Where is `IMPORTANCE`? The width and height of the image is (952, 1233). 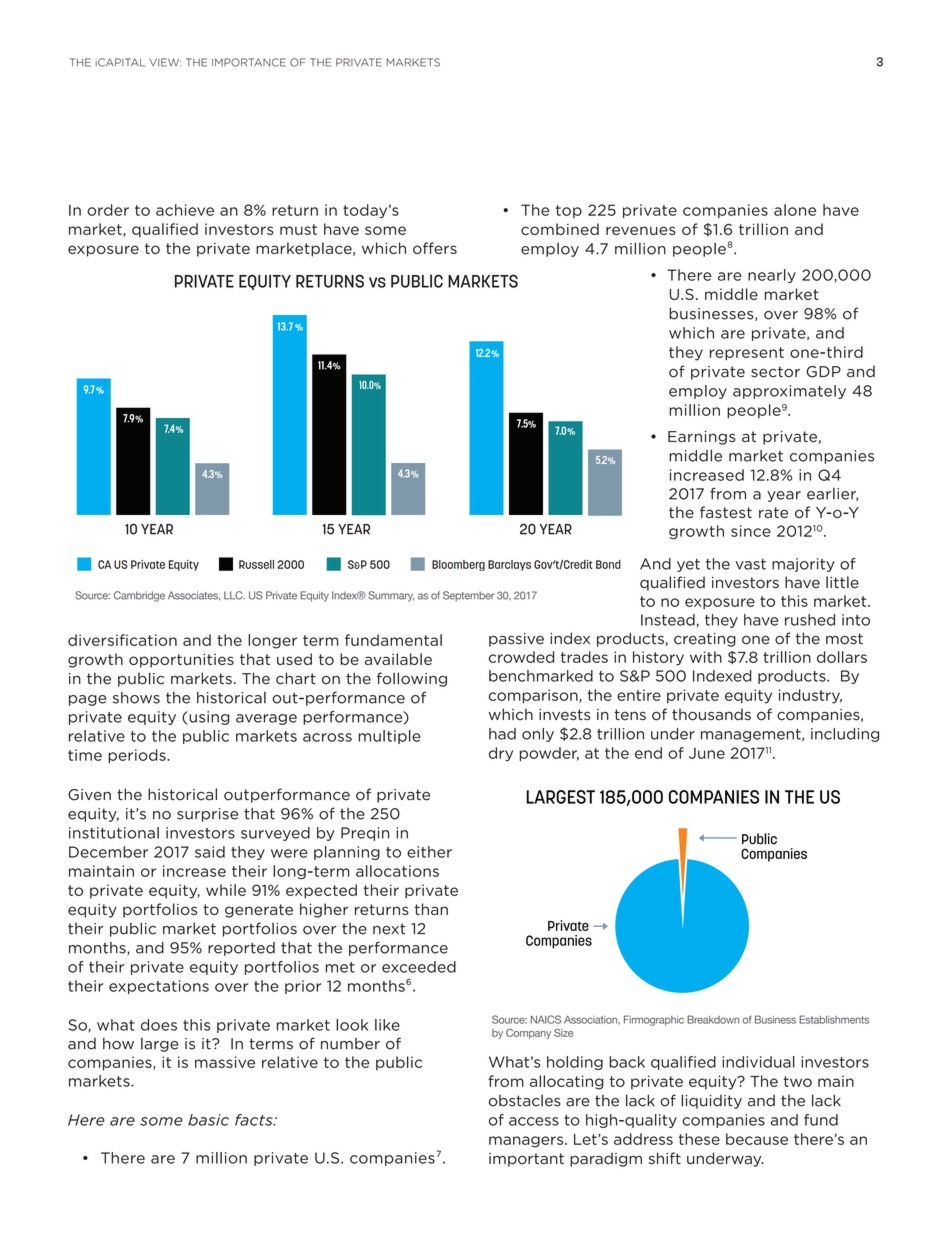 IMPORTANCE is located at coordinates (249, 62).
